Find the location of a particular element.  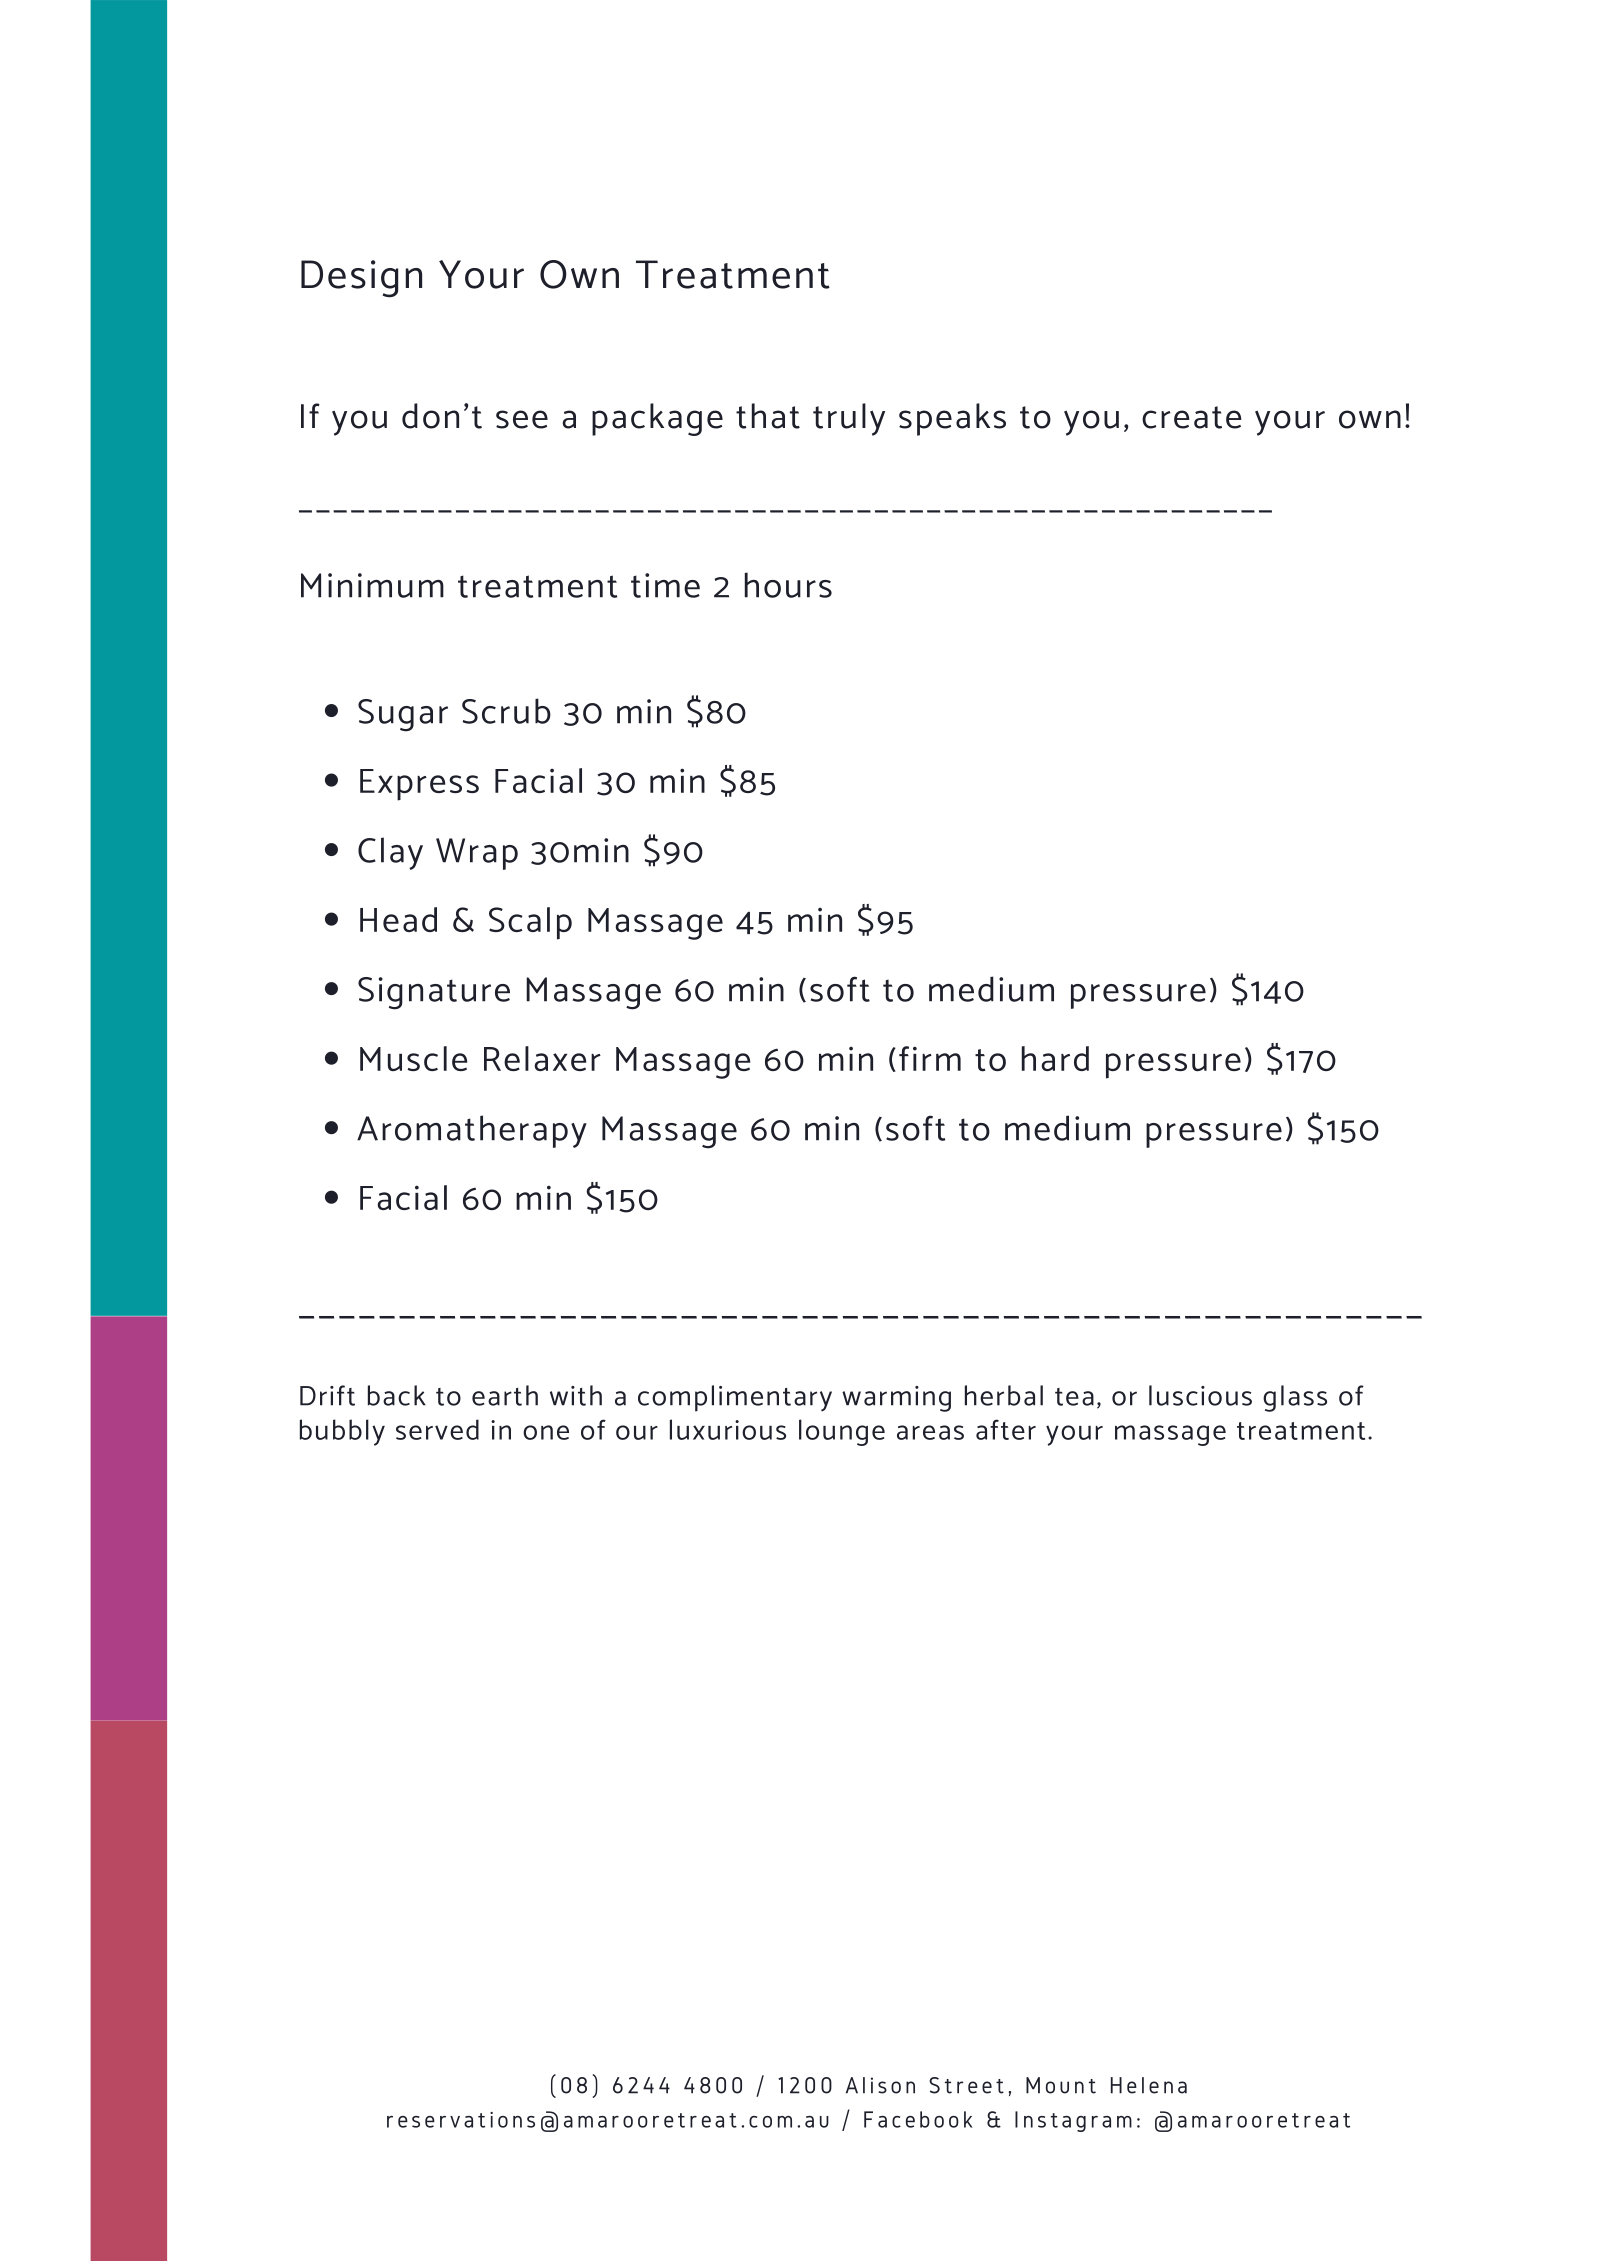

luscious is located at coordinates (1200, 1395).
